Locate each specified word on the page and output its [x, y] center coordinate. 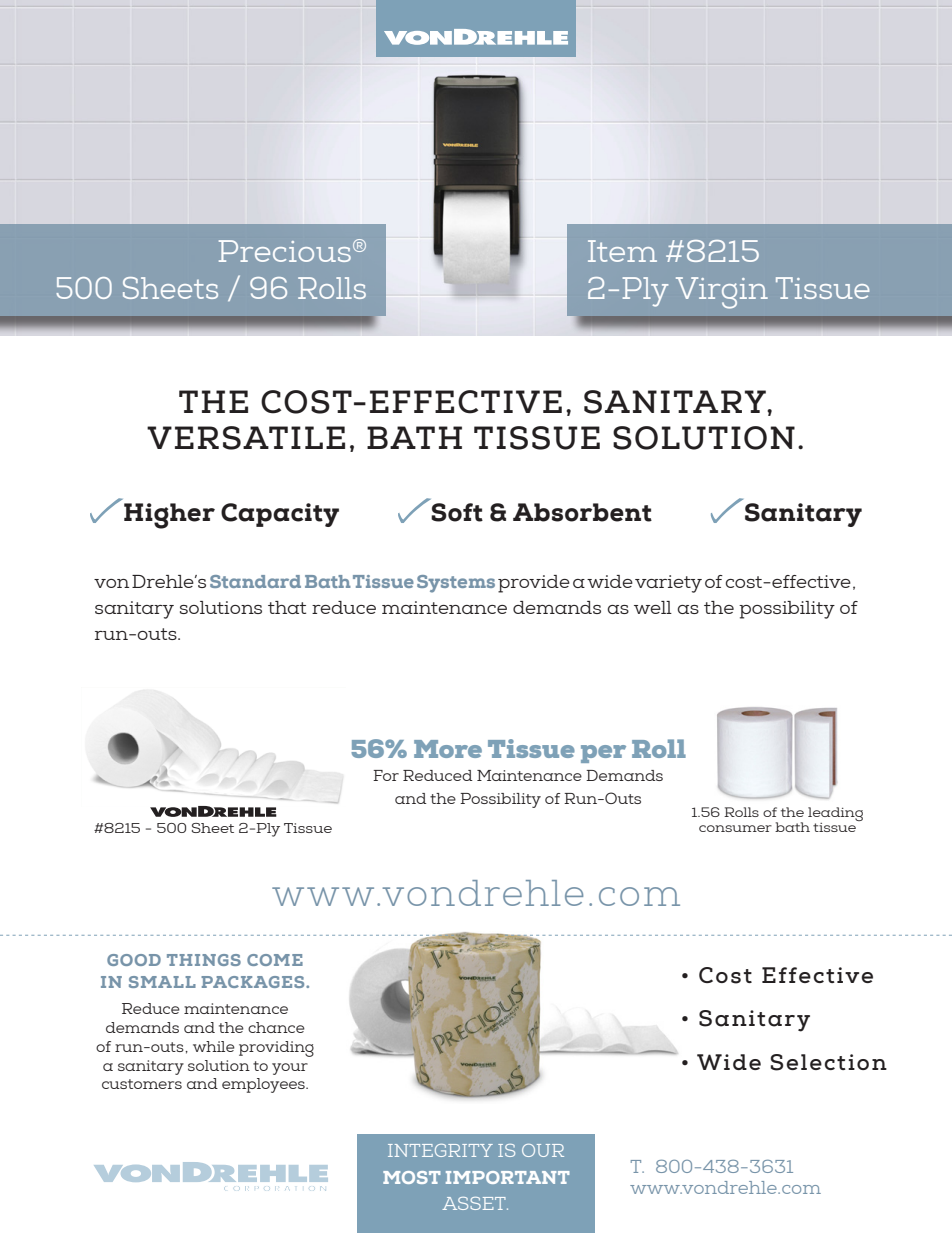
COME [275, 960]
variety [668, 584]
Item [622, 251]
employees [264, 1085]
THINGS [204, 960]
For [386, 775]
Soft [457, 512]
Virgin [722, 293]
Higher [169, 516]
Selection [828, 1062]
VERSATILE [246, 438]
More [448, 749]
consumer [735, 828]
